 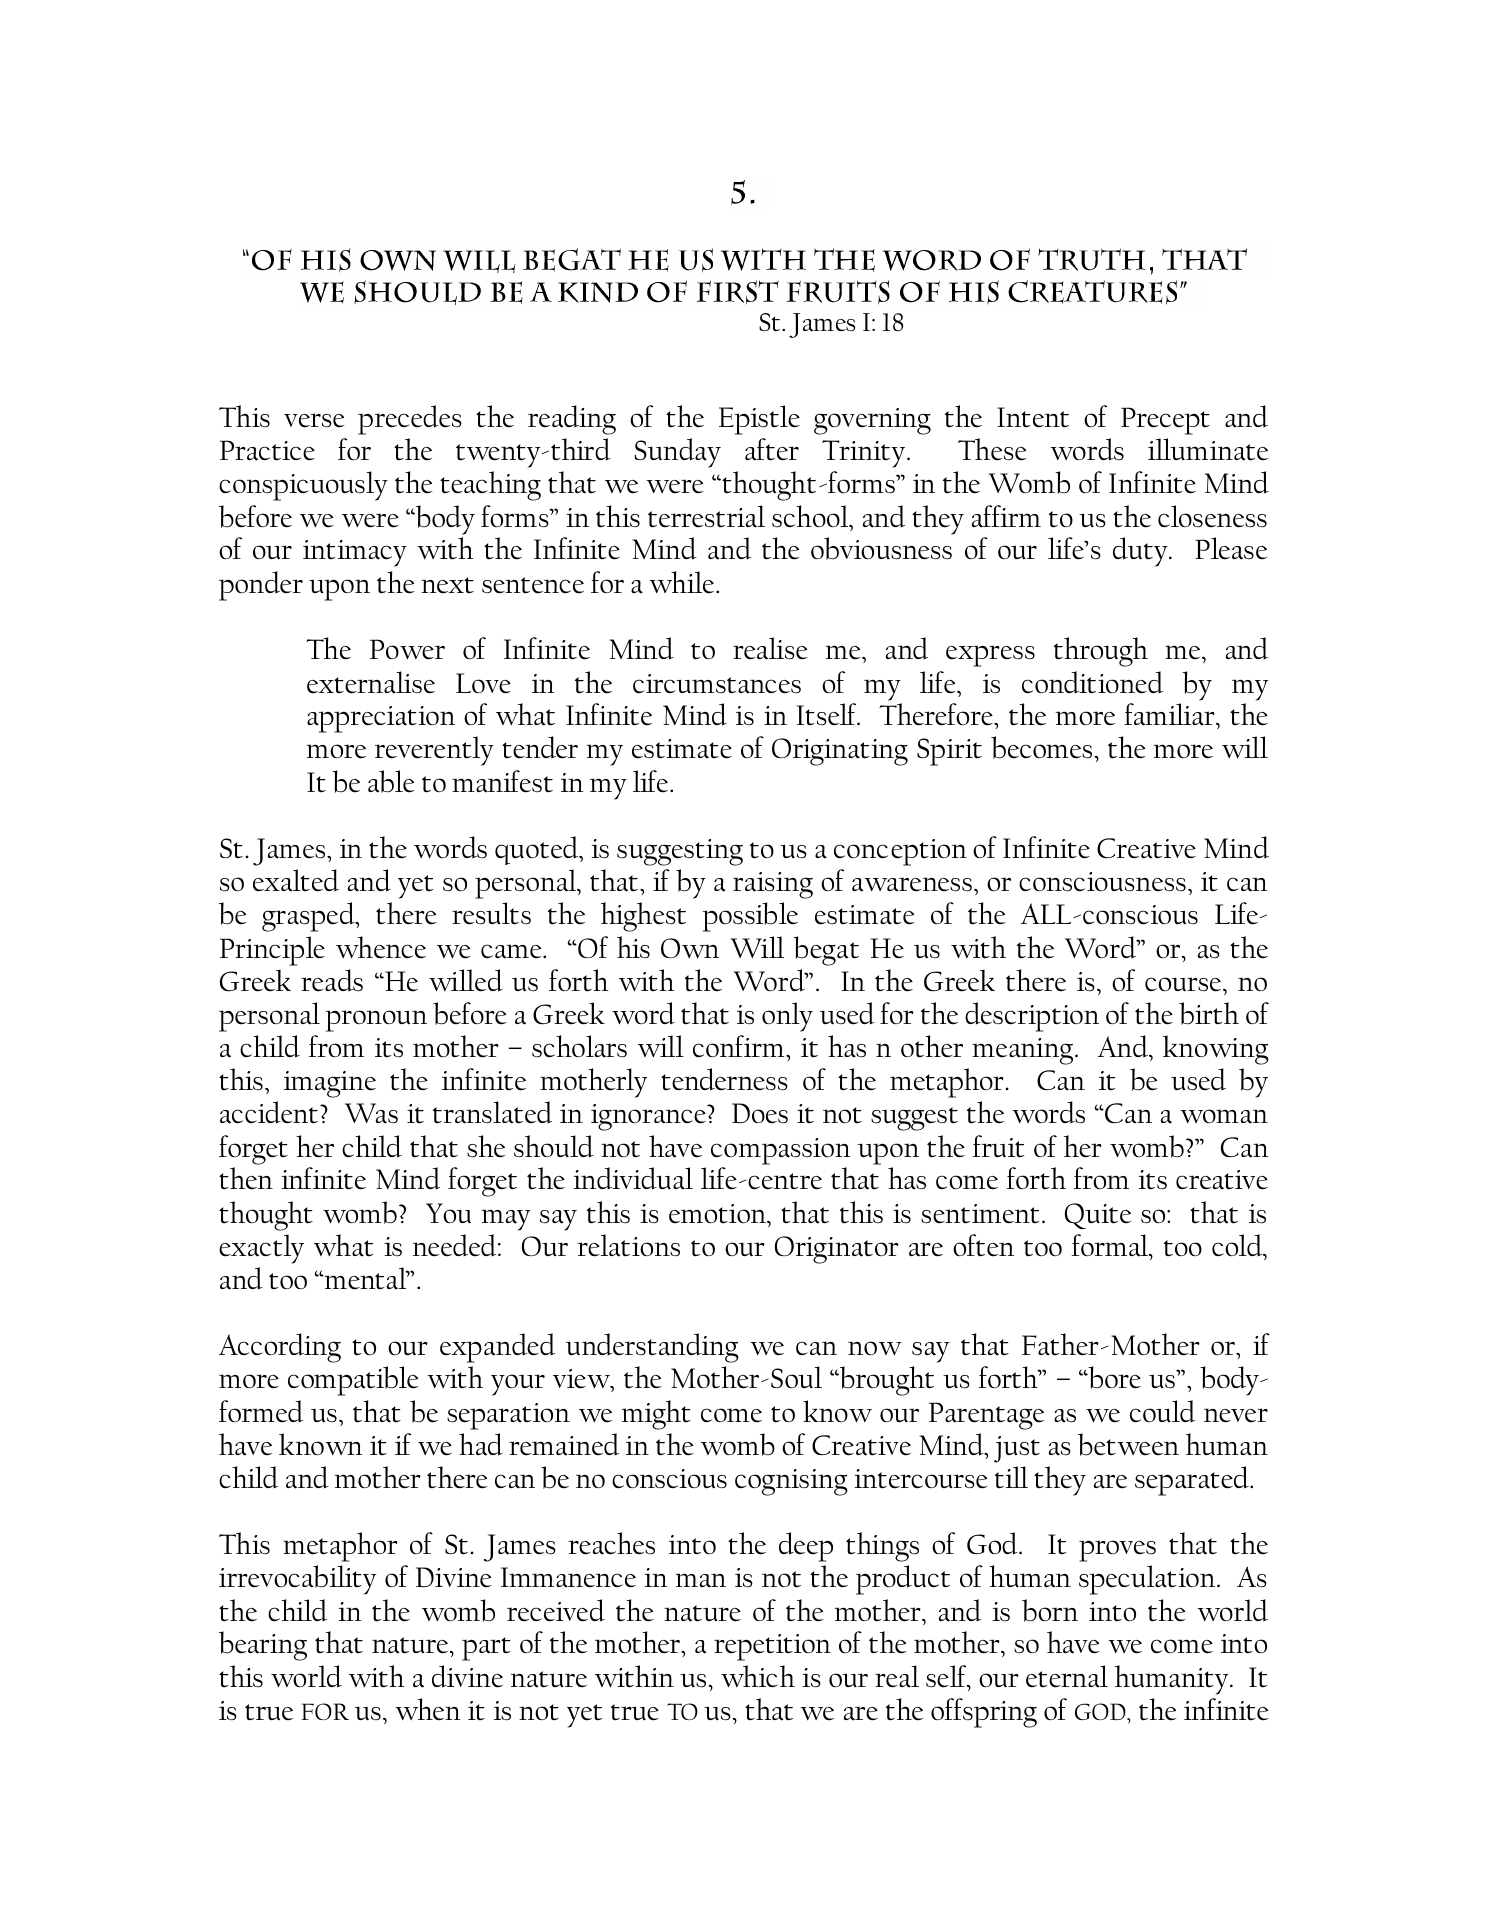 I want to click on which, so click(x=758, y=1676).
